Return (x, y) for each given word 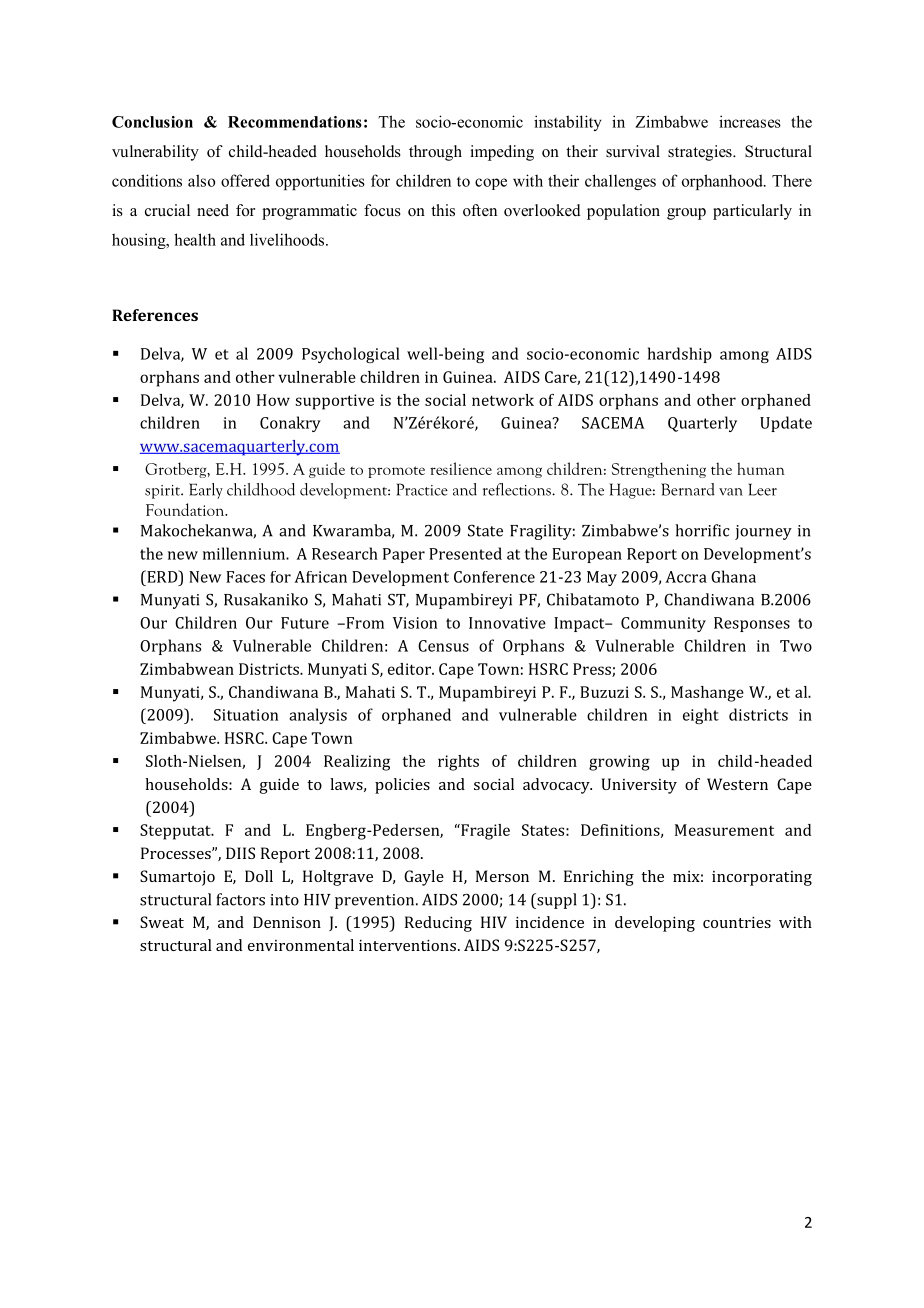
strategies (701, 153)
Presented (465, 553)
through (435, 153)
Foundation (186, 509)
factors (240, 899)
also (201, 180)
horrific (702, 530)
